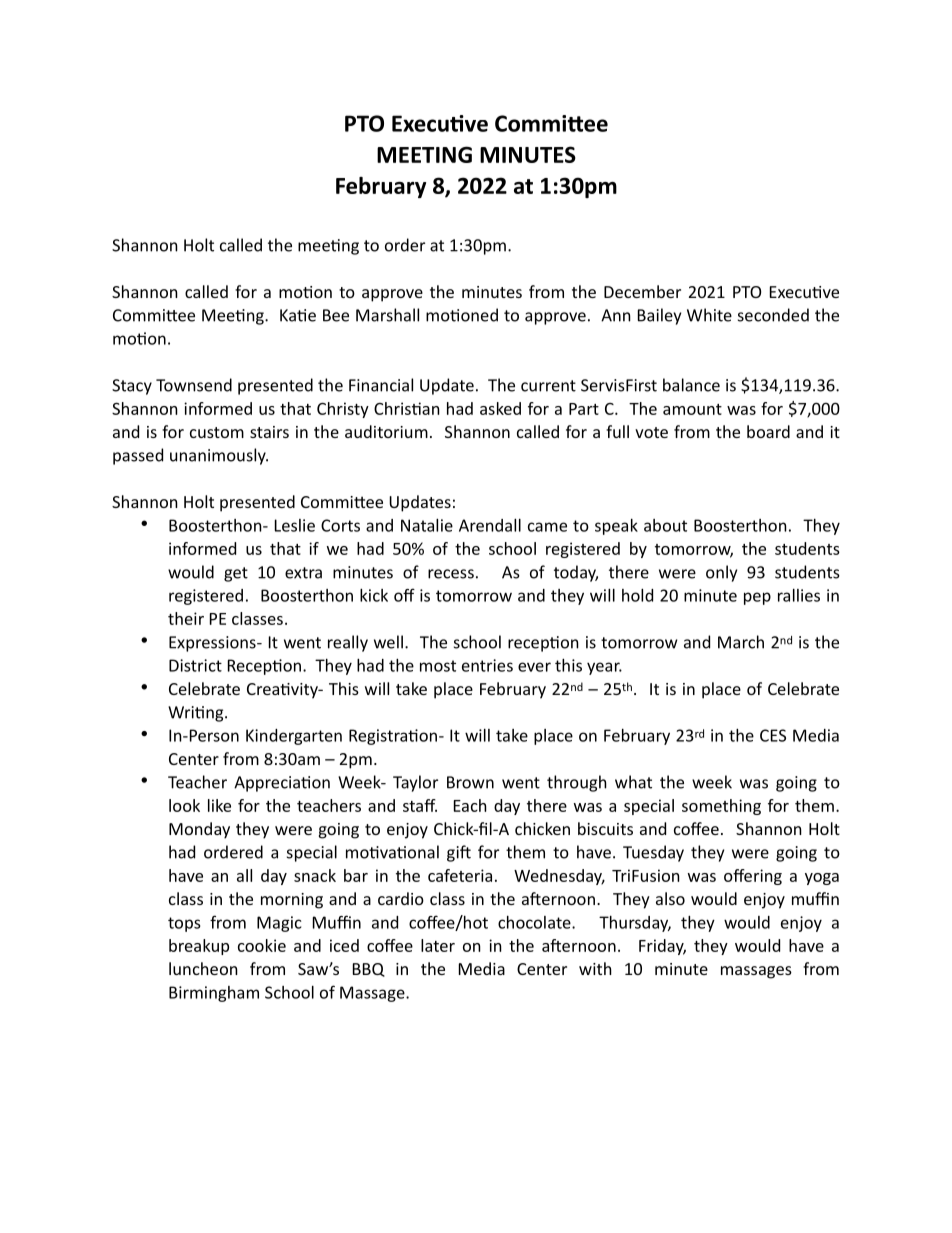  I want to click on Marshall, so click(387, 315).
